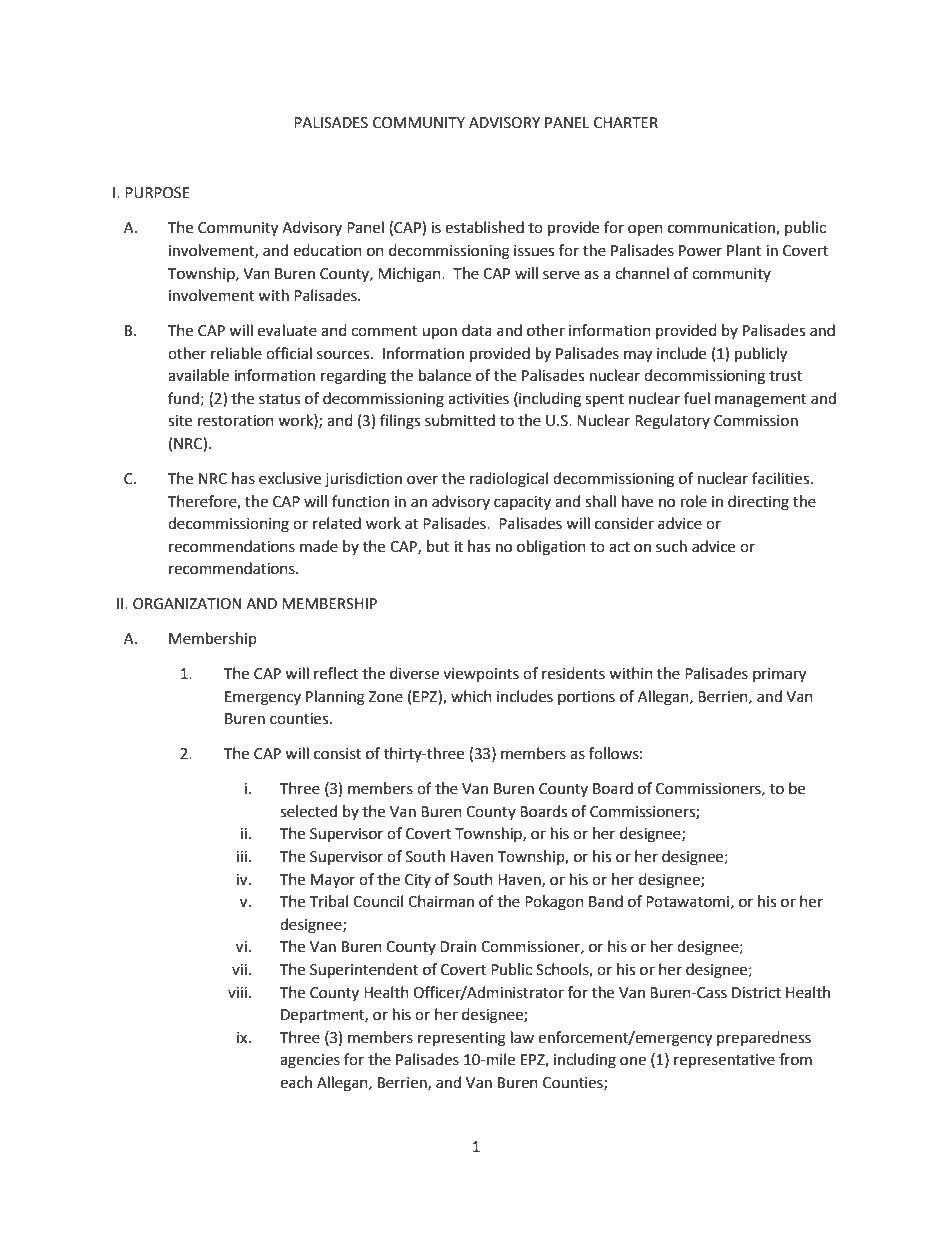 Image resolution: width=952 pixels, height=1233 pixels. I want to click on Chairman, so click(441, 901).
